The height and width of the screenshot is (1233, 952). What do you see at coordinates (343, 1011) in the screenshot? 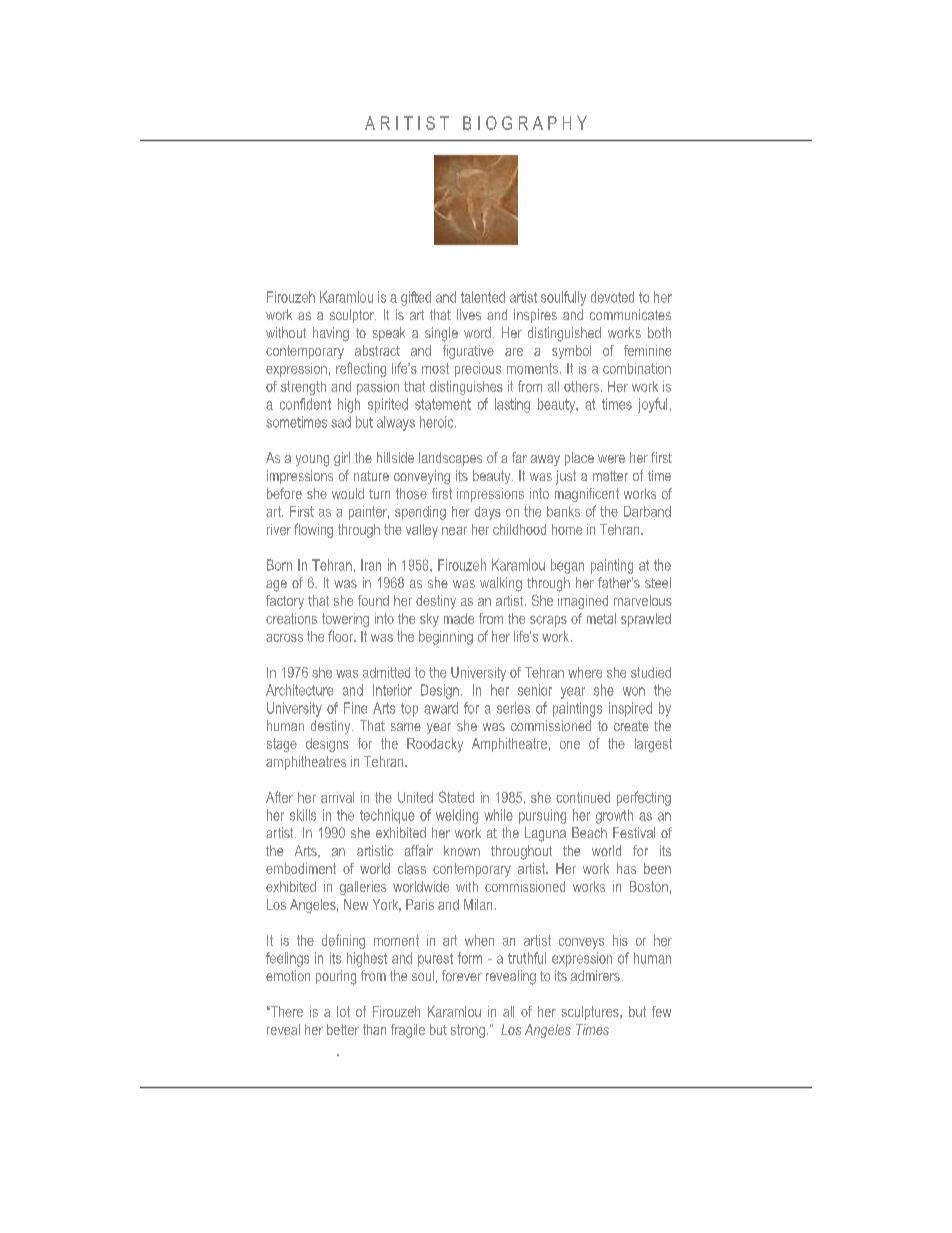
I see `lot` at bounding box center [343, 1011].
